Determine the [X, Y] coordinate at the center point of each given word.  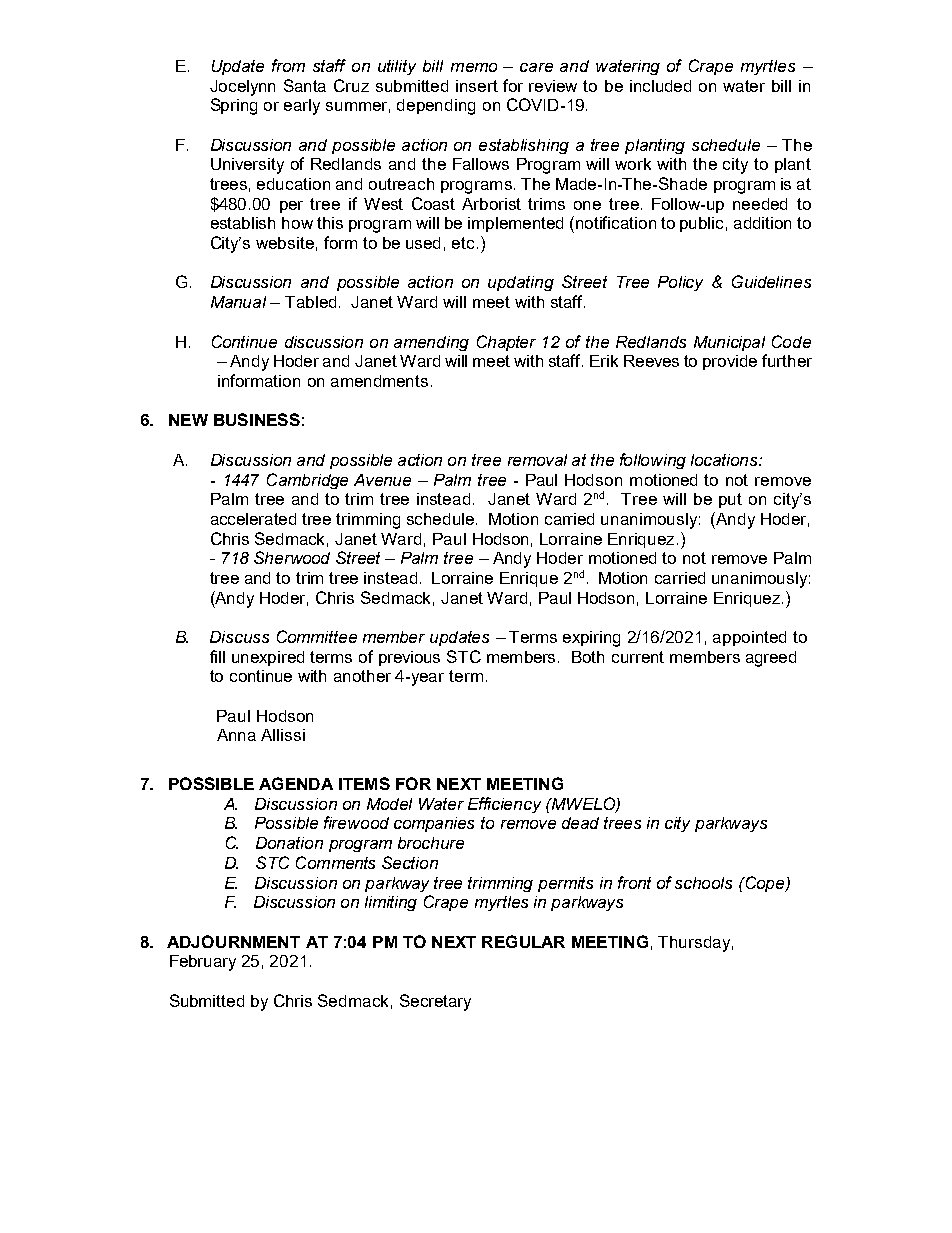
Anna [236, 735]
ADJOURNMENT [233, 941]
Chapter [506, 343]
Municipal [729, 343]
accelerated [253, 519]
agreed [771, 659]
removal [537, 460]
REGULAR [523, 941]
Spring [234, 106]
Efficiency [504, 805]
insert [477, 86]
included [660, 86]
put [730, 500]
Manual [238, 302]
